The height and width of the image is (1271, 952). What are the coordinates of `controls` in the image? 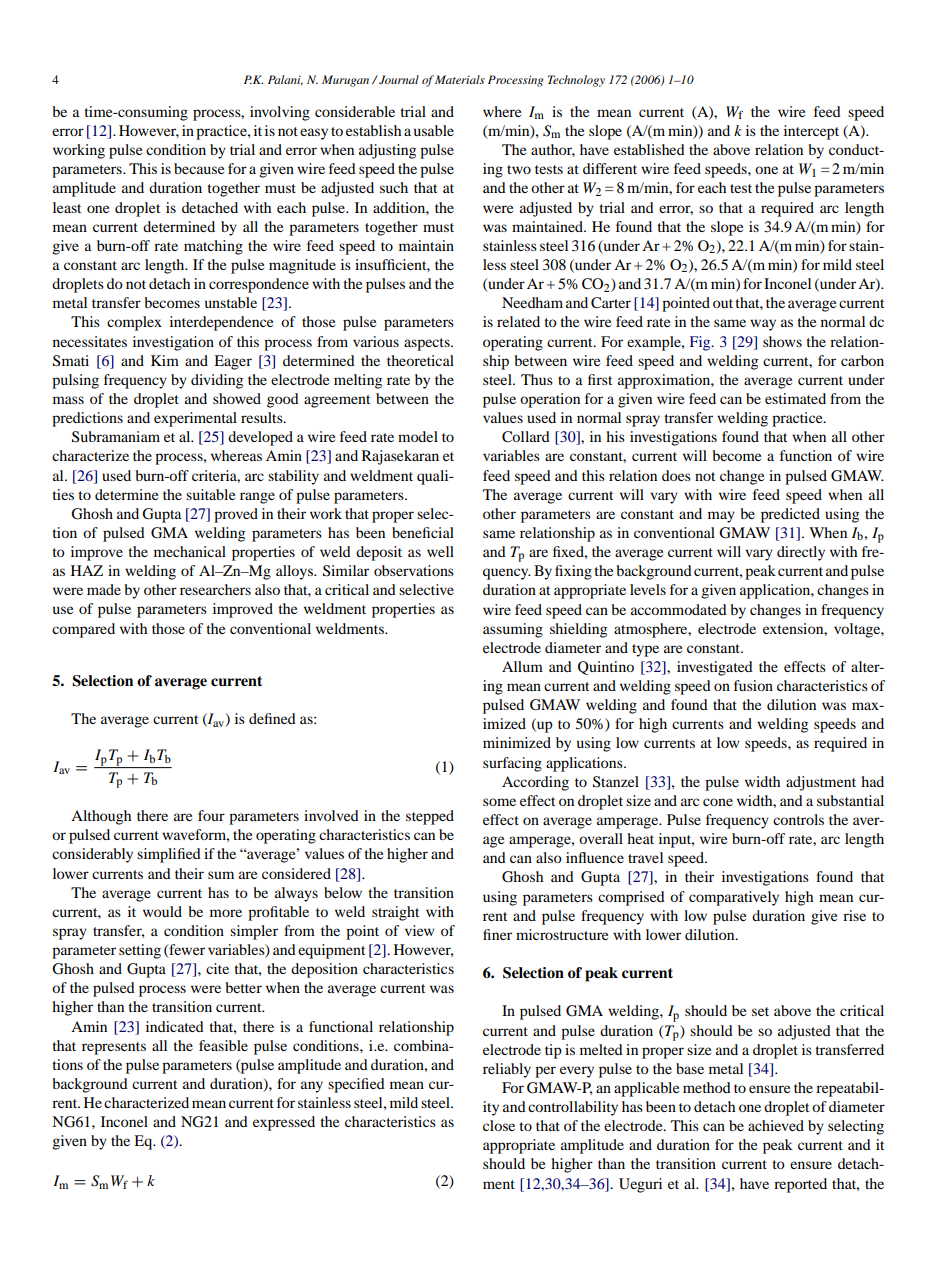 It's located at (798, 819).
